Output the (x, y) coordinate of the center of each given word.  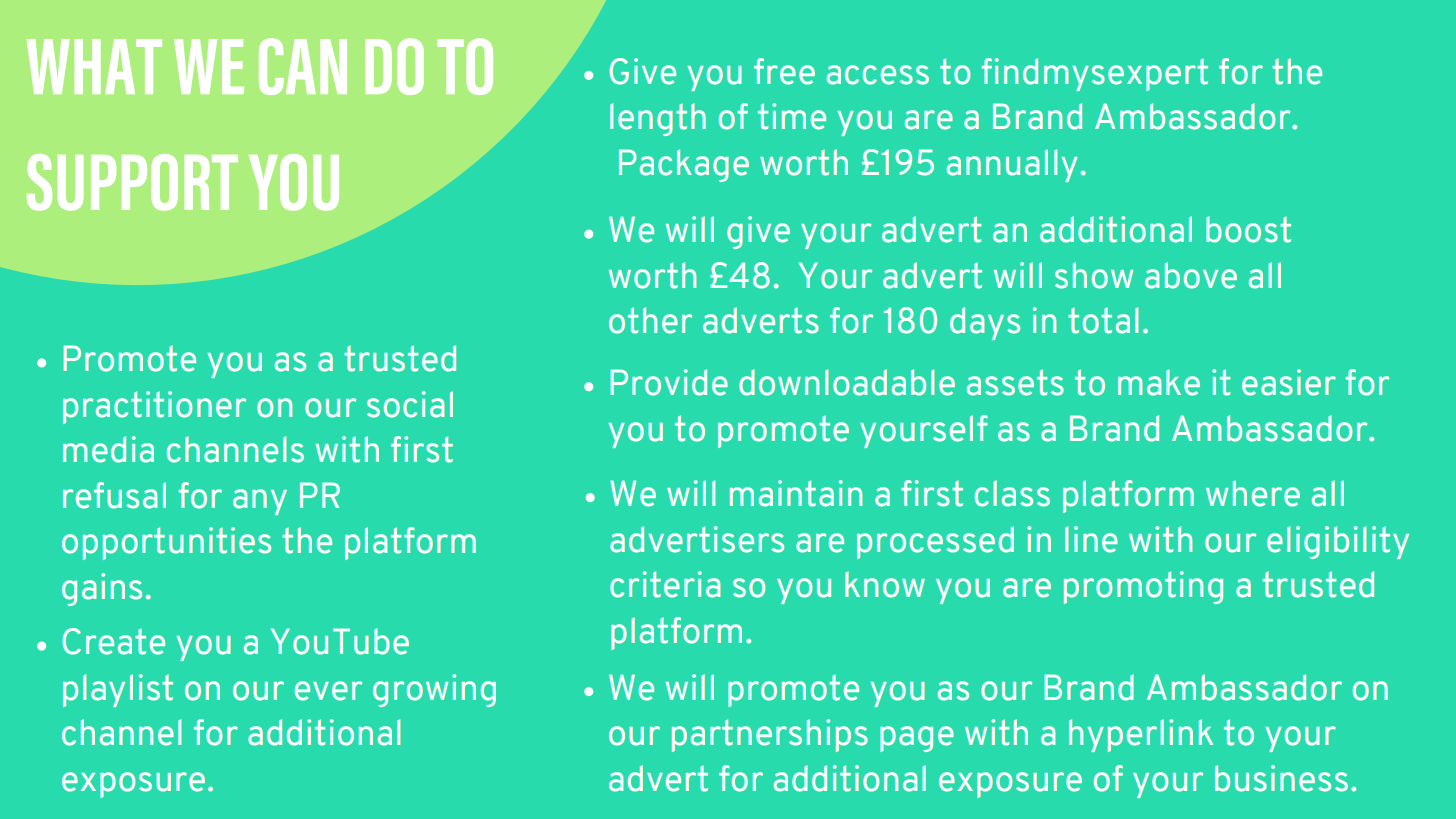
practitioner (154, 407)
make (1159, 383)
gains (102, 589)
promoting (1143, 587)
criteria (665, 584)
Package (684, 165)
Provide (669, 382)
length (658, 119)
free (784, 71)
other (650, 320)
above (1191, 275)
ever (328, 691)
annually (1012, 165)
